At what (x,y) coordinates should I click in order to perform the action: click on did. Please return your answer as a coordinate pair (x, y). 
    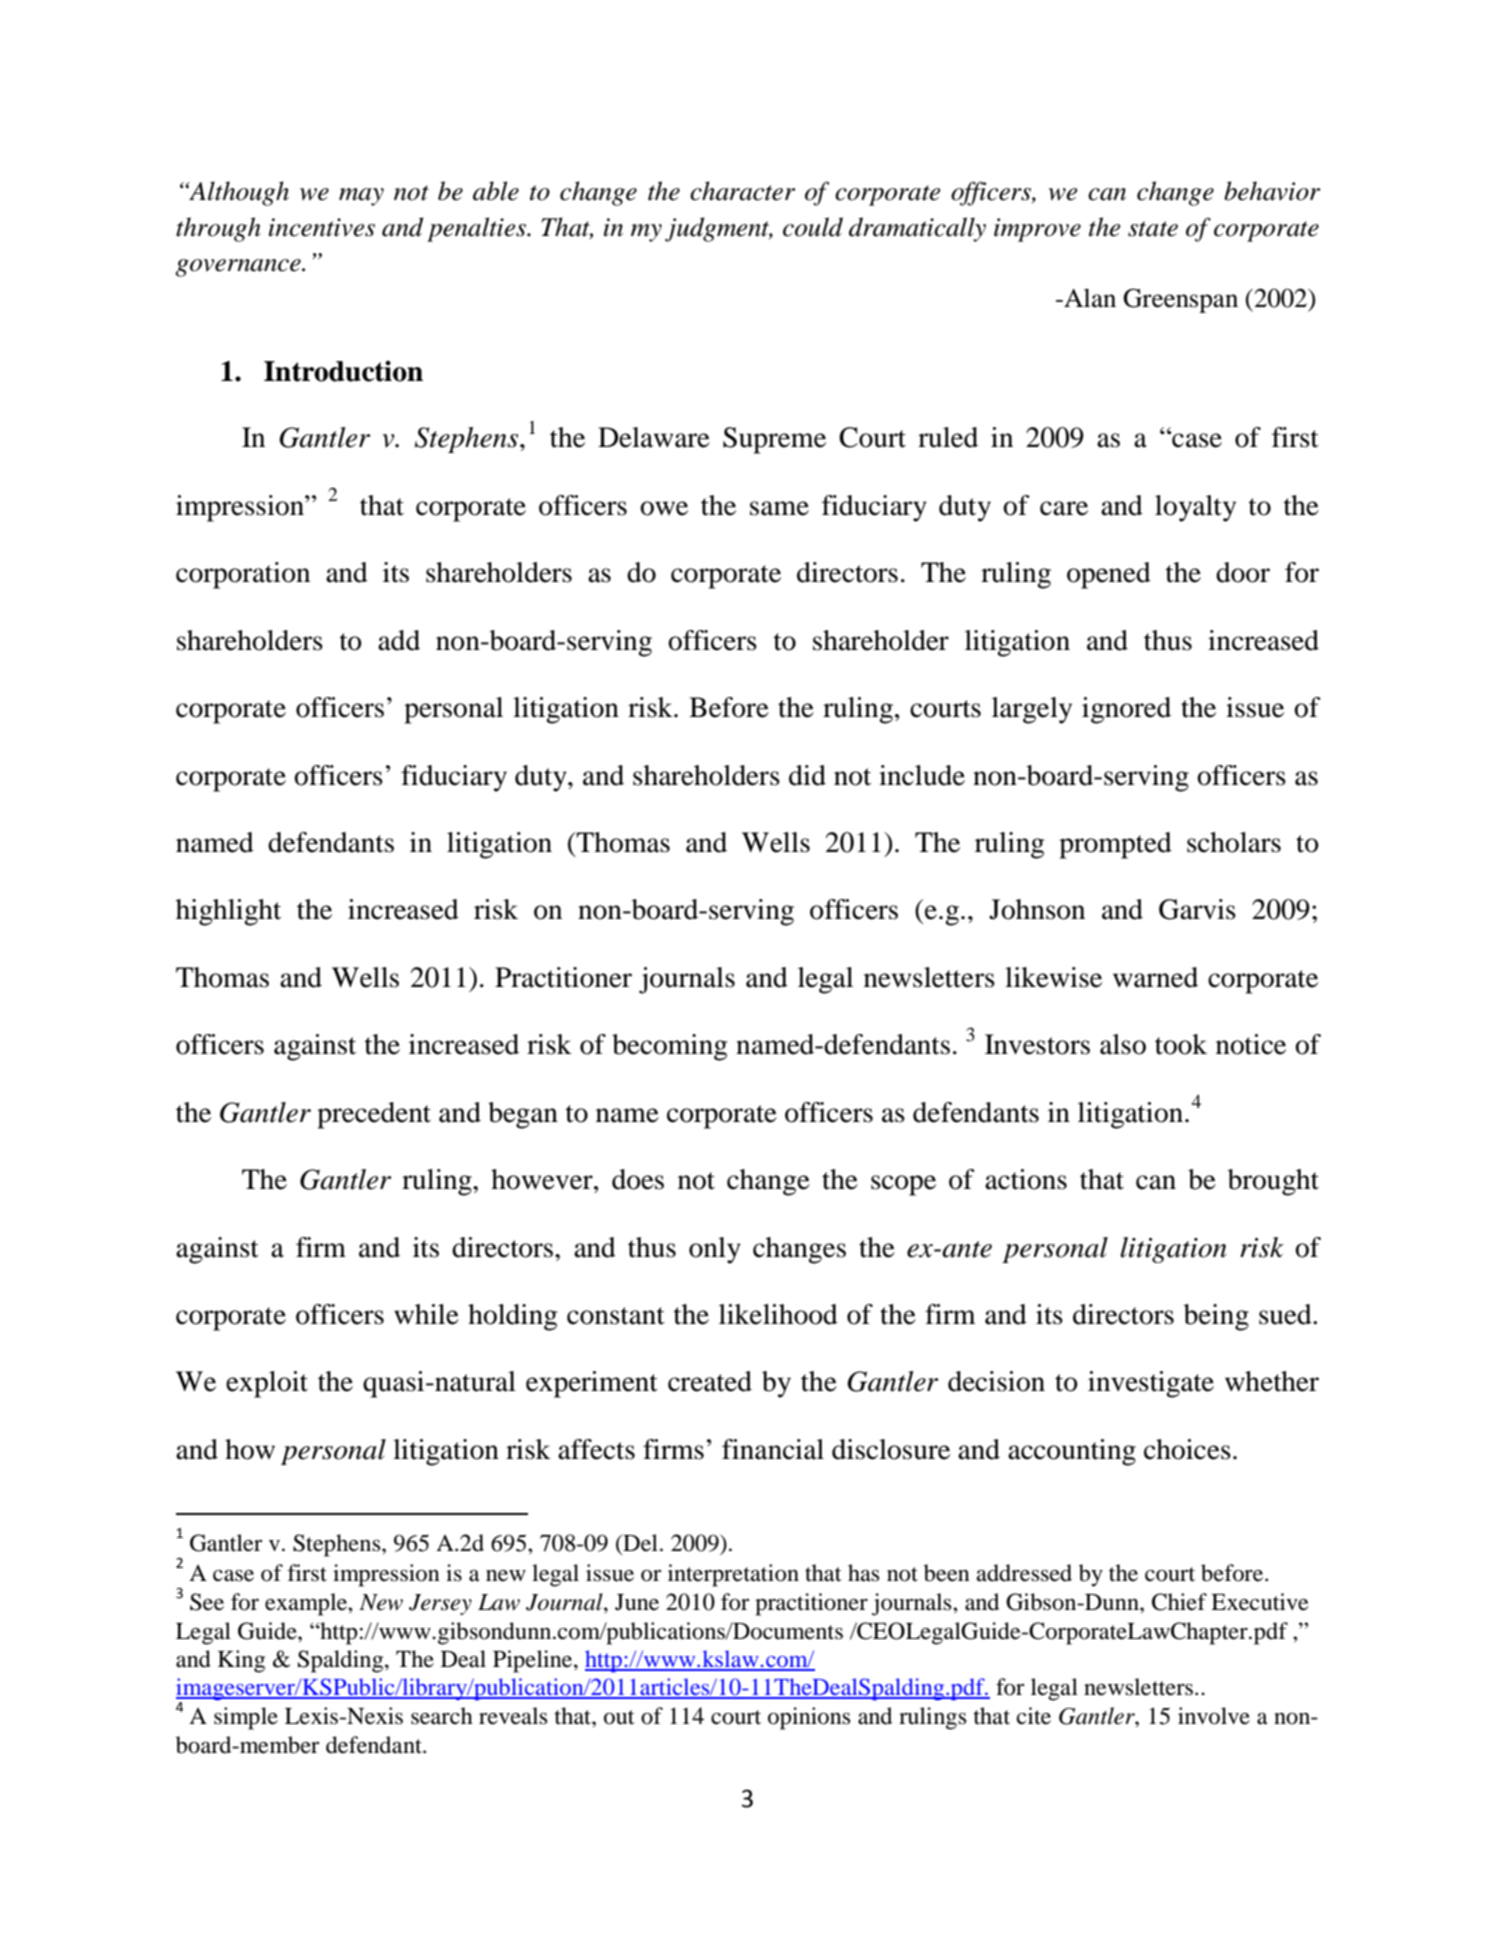
    Looking at the image, I should click on (807, 775).
